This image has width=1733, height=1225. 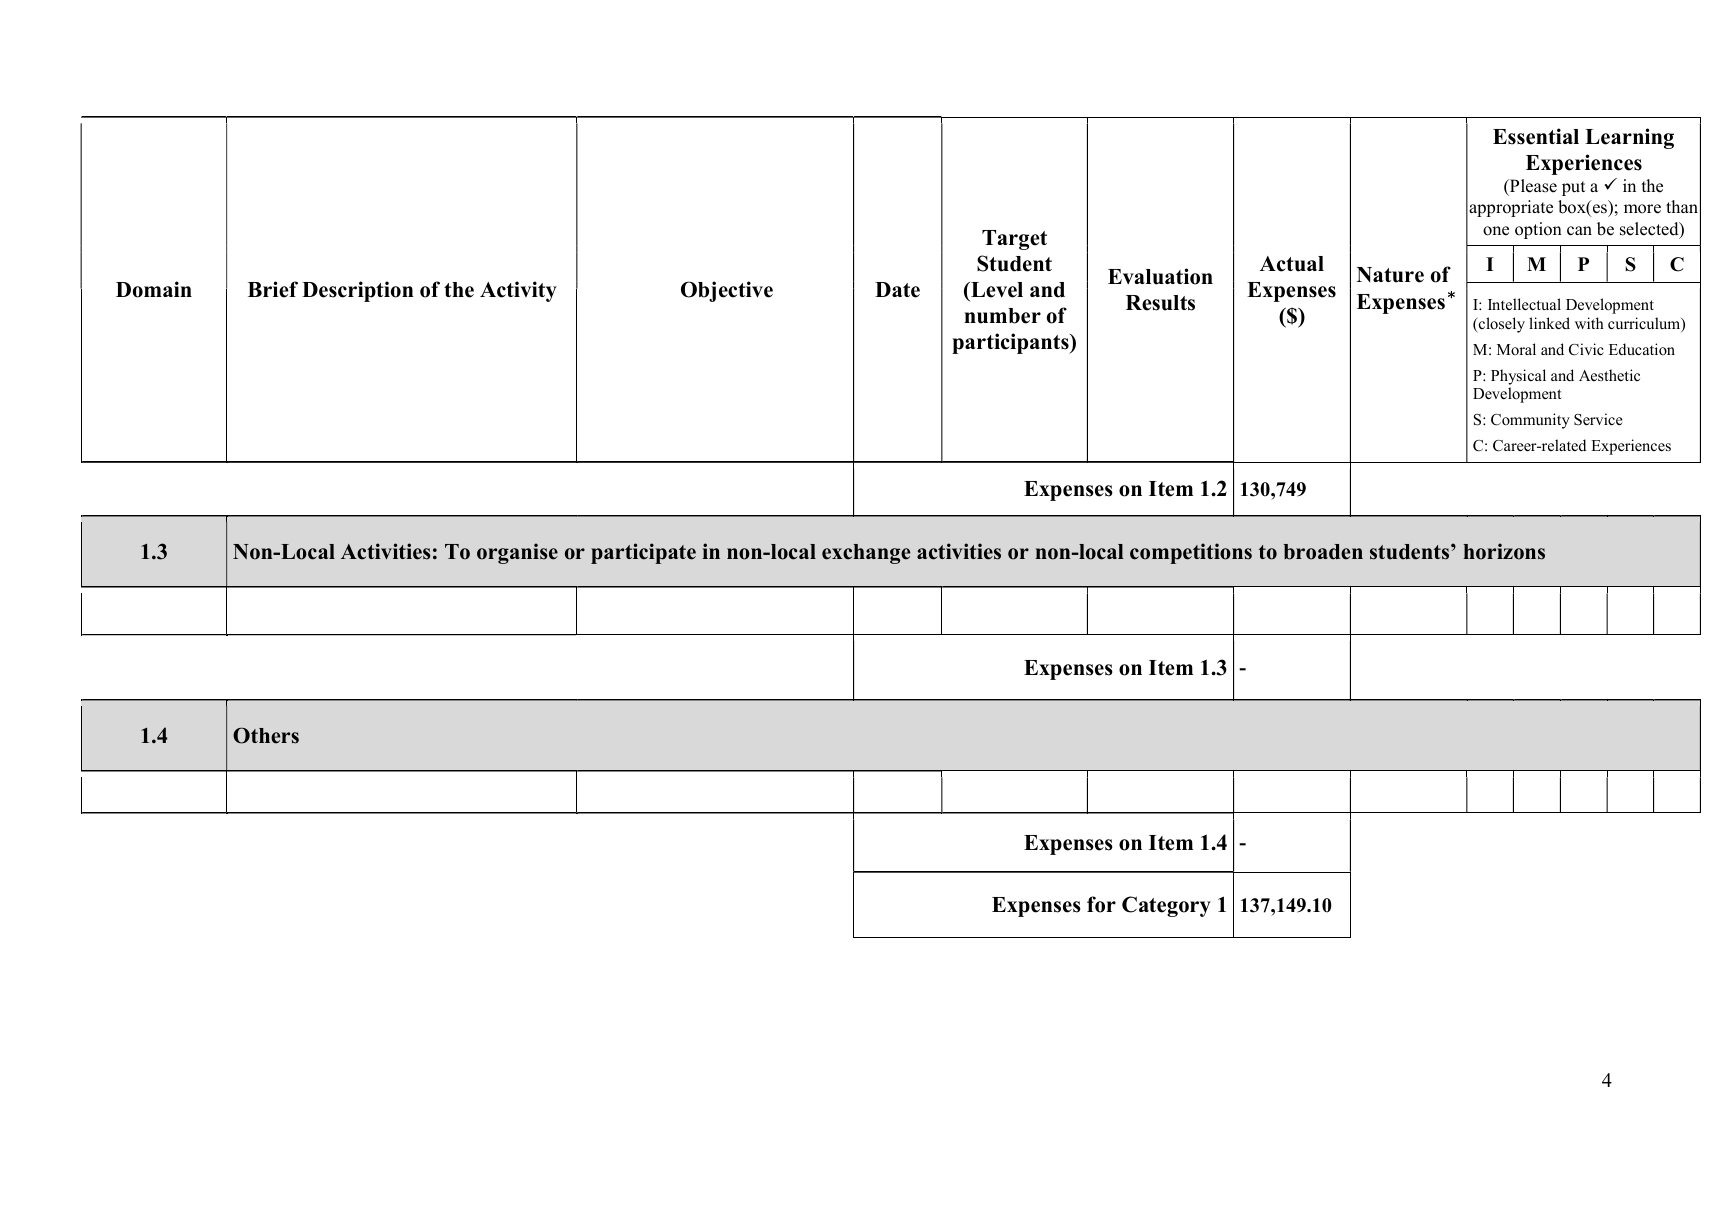 I want to click on Others, so click(x=266, y=735).
